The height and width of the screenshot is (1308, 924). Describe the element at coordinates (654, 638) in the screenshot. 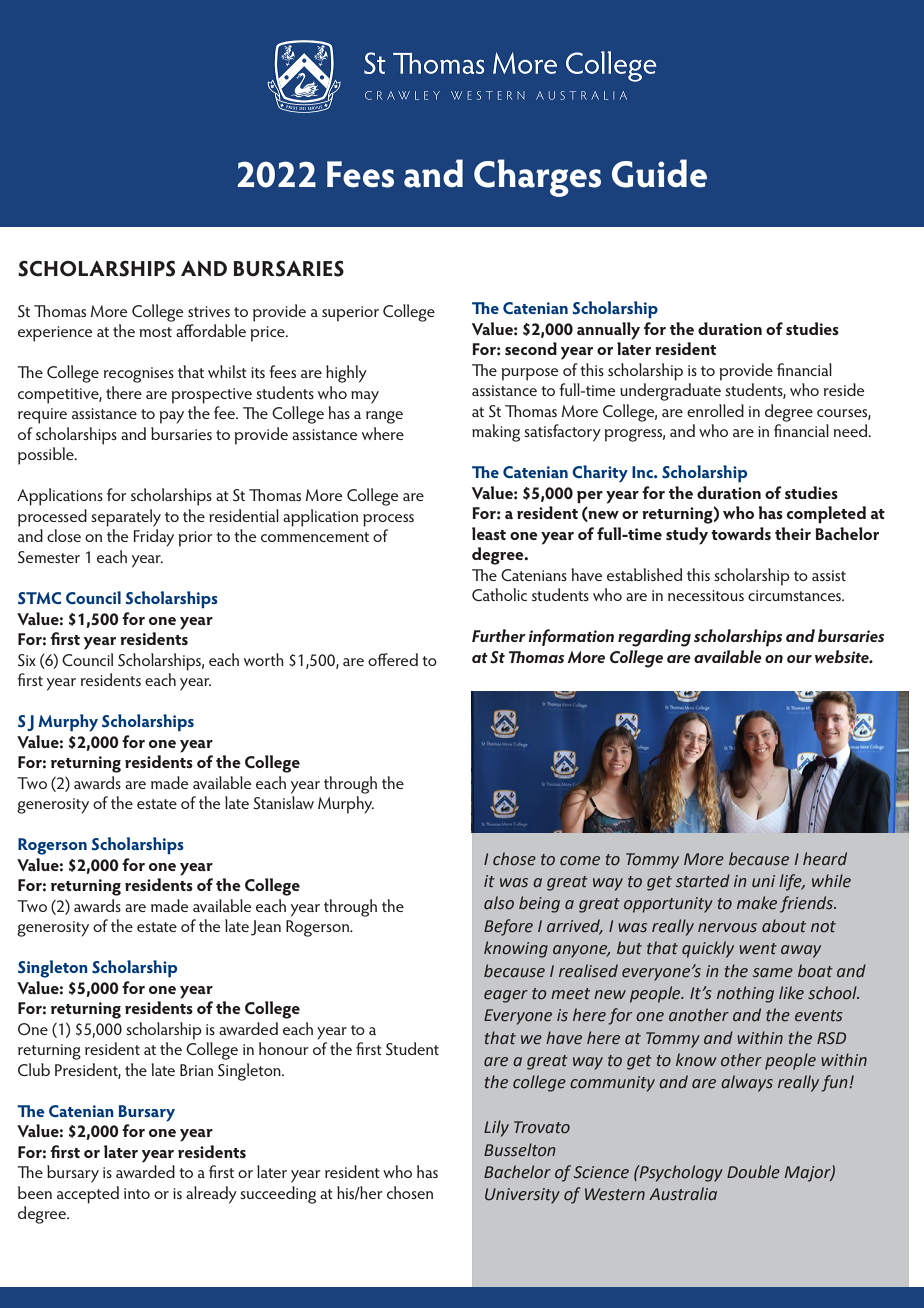

I see `regarding` at that location.
